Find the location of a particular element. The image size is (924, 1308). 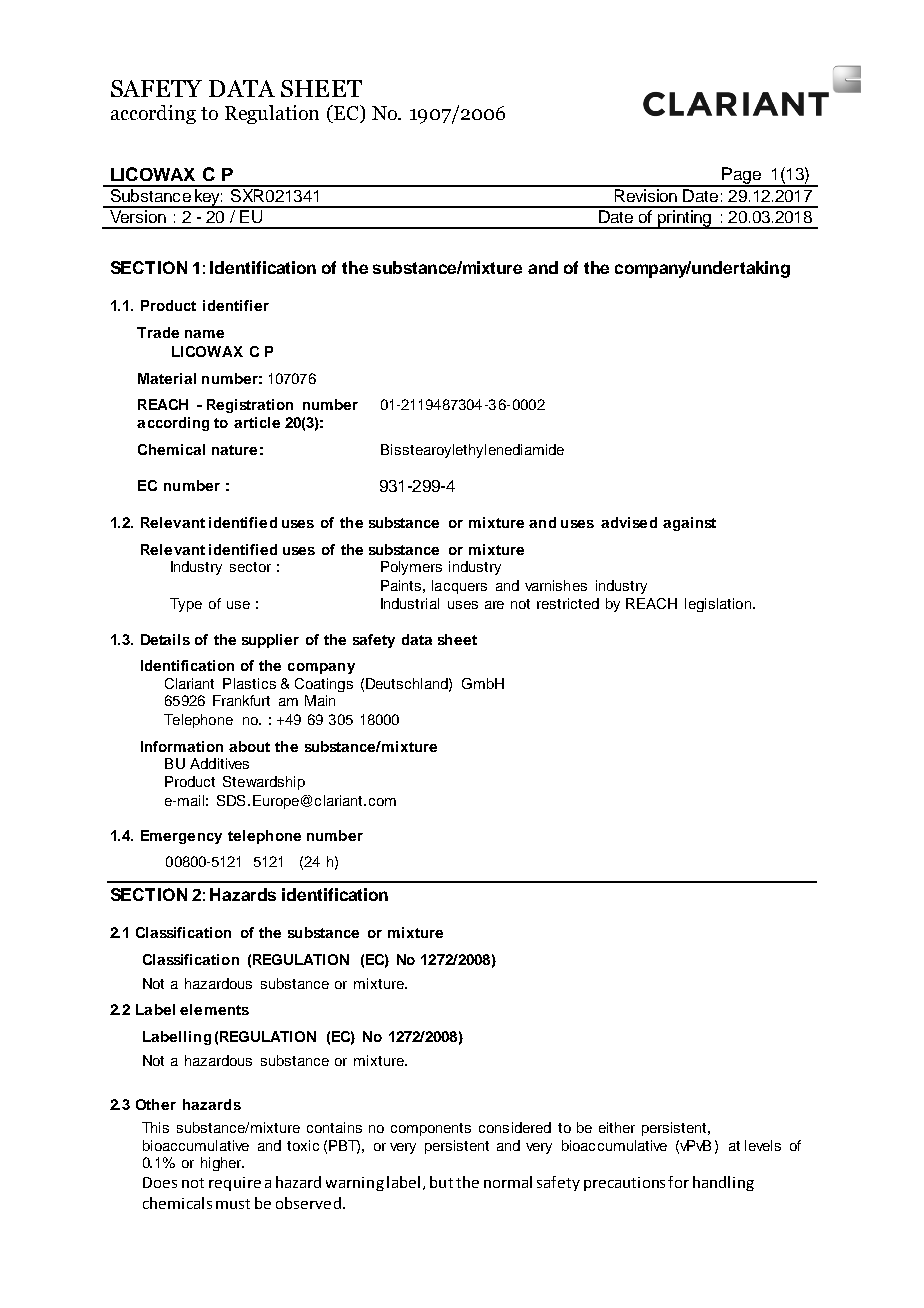

against is located at coordinates (689, 524).
